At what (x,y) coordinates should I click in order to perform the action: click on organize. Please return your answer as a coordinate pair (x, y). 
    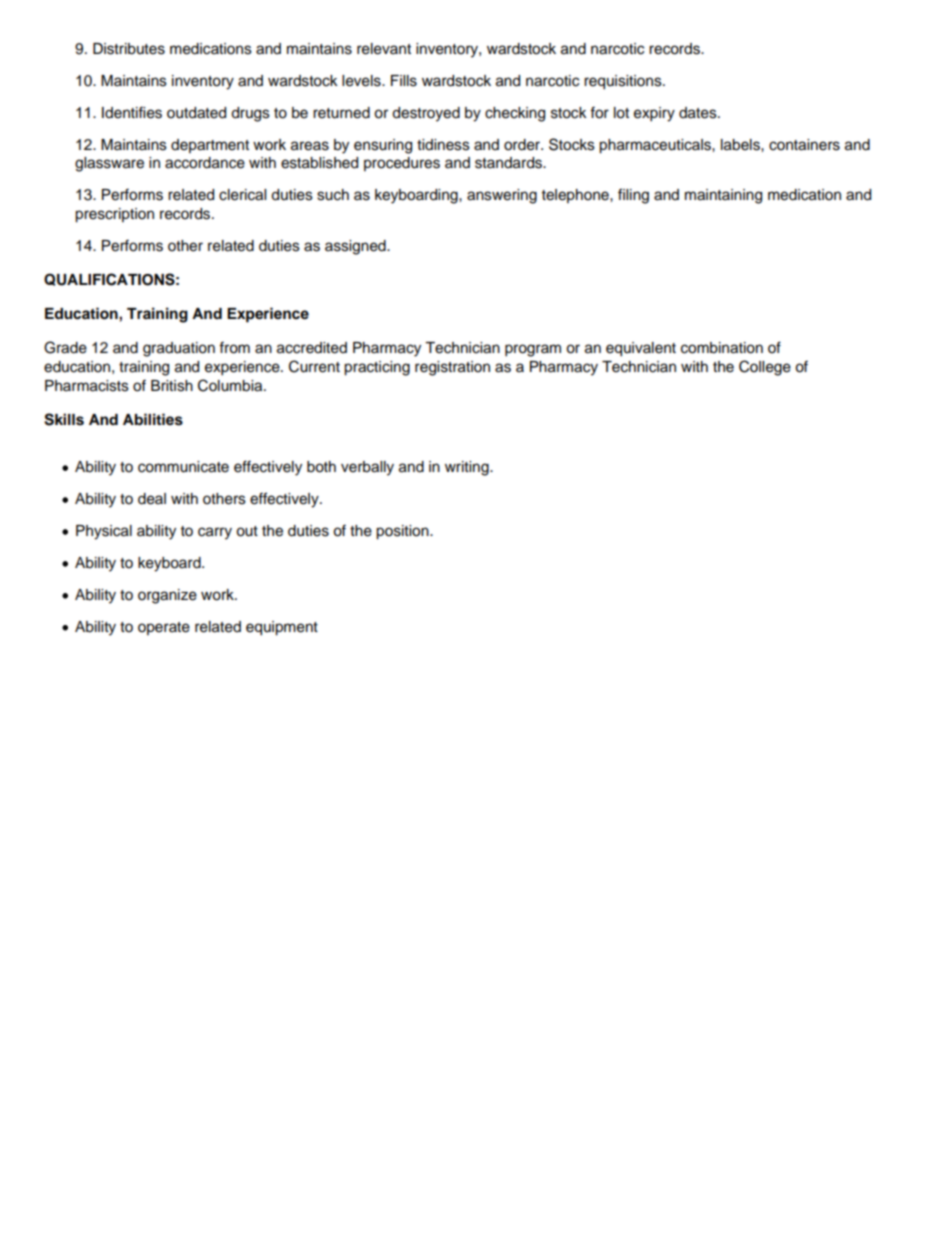
    Looking at the image, I should click on (167, 596).
